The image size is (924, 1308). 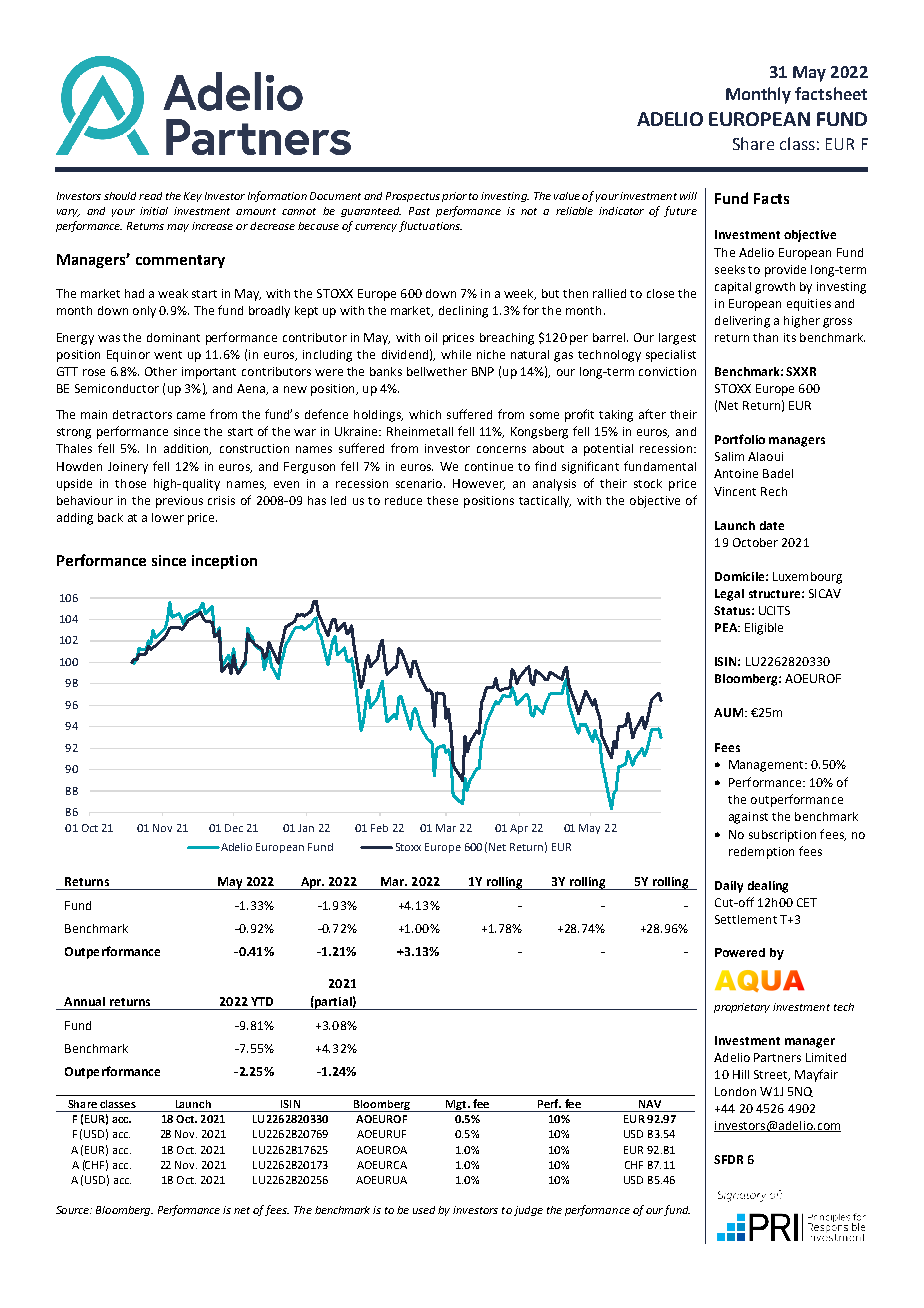 I want to click on inception, so click(x=224, y=562).
